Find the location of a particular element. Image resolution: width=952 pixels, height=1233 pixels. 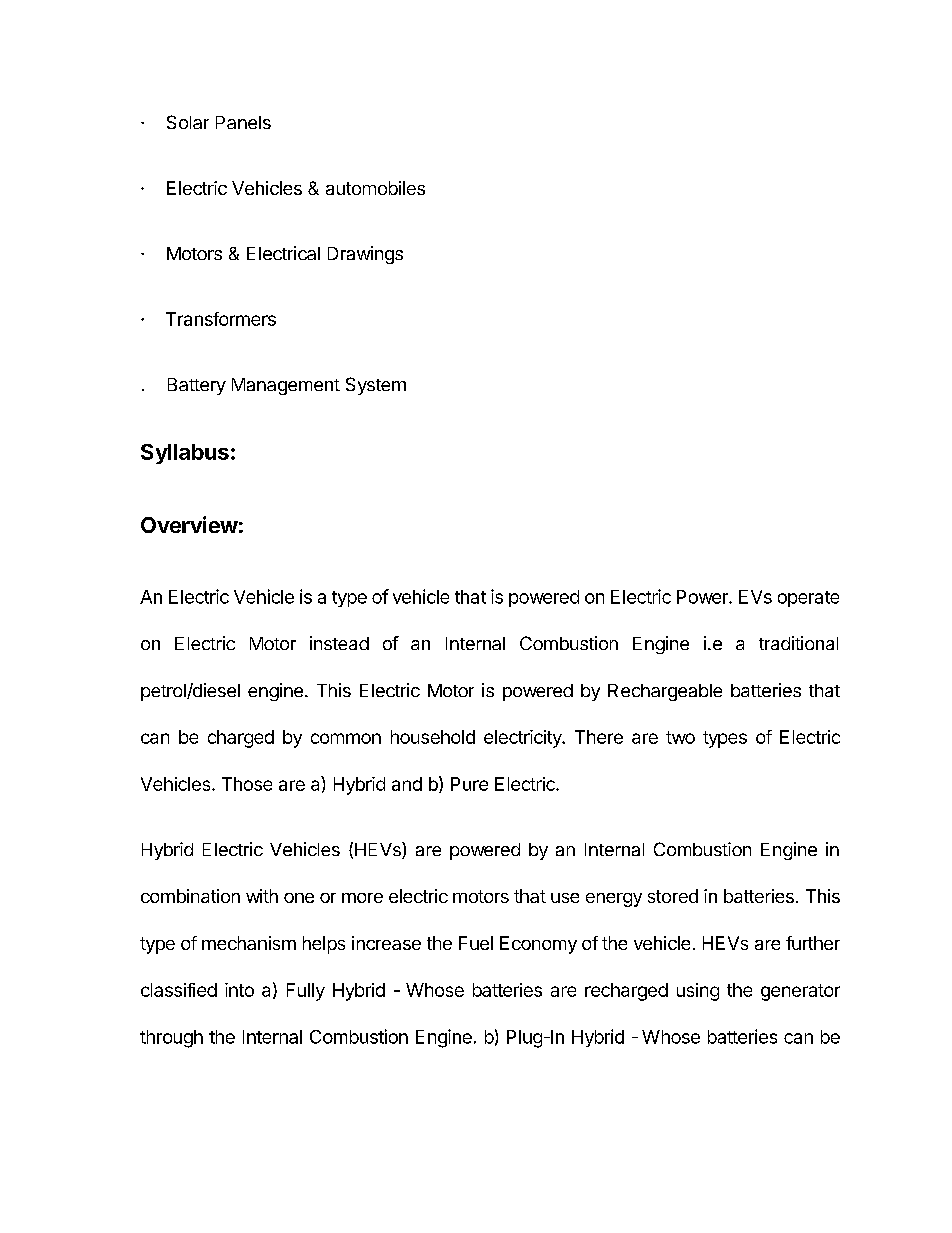

Drawings is located at coordinates (365, 255).
